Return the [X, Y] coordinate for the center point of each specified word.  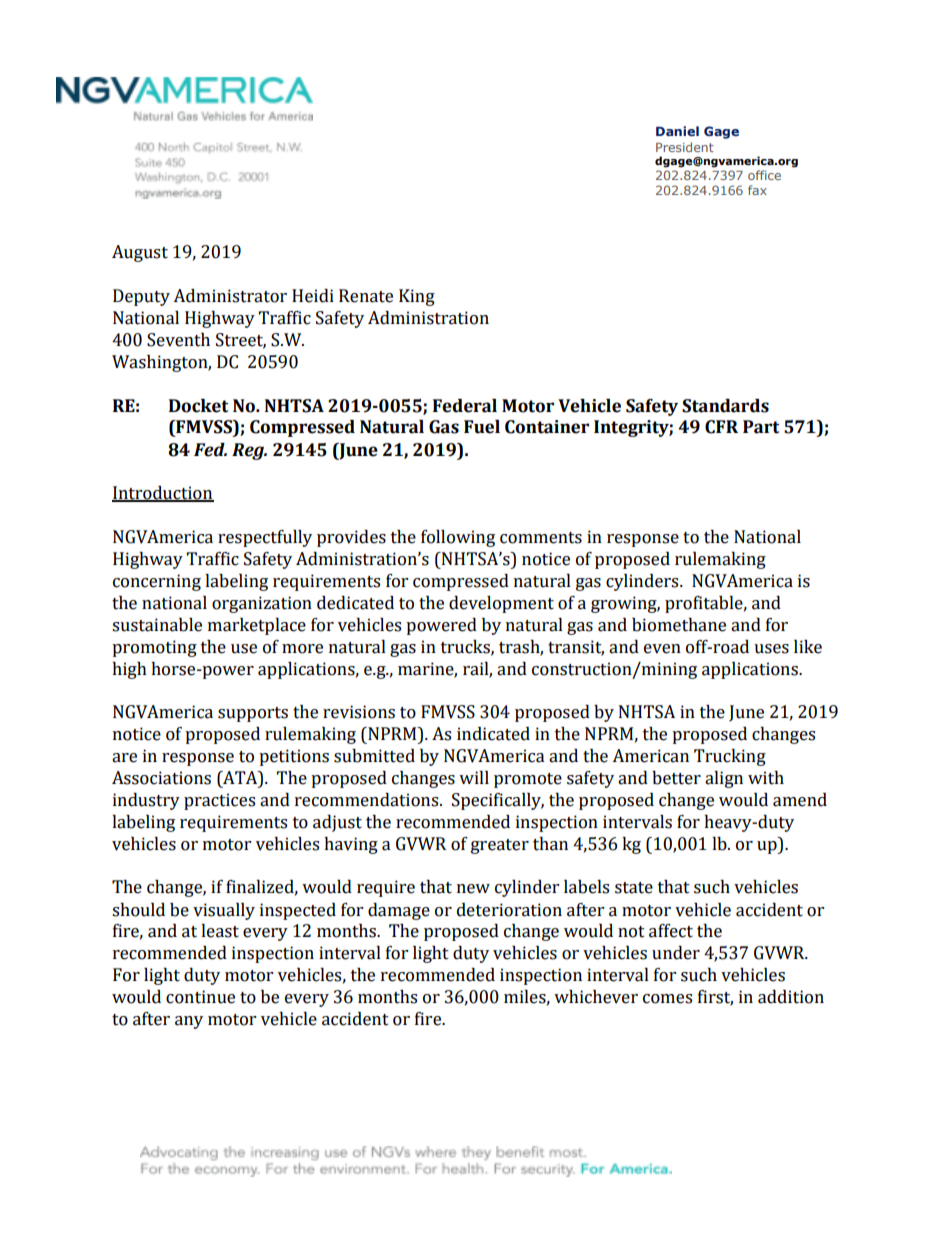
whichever [596, 997]
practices [219, 801]
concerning [157, 582]
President [685, 147]
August [140, 253]
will [474, 777]
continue [200, 997]
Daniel [677, 131]
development [501, 604]
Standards [725, 406]
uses [771, 649]
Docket [198, 406]
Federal [465, 406]
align [724, 779]
